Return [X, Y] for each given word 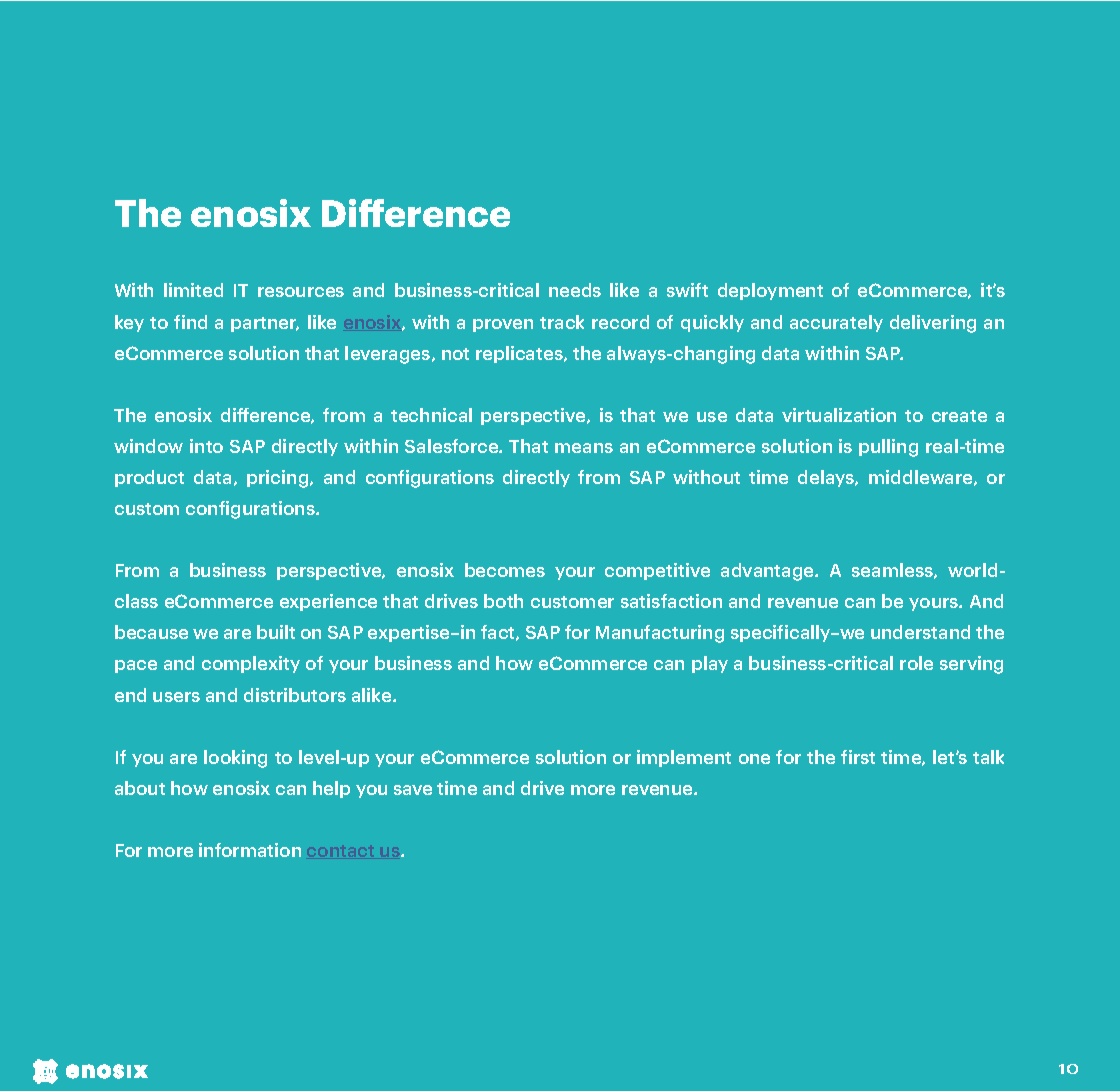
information [250, 850]
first [858, 757]
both [503, 601]
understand [920, 632]
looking [235, 759]
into [206, 446]
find [190, 322]
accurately [836, 323]
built [276, 632]
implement [684, 758]
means [584, 448]
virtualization [839, 415]
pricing [279, 479]
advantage [768, 572]
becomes [505, 570]
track [562, 322]
